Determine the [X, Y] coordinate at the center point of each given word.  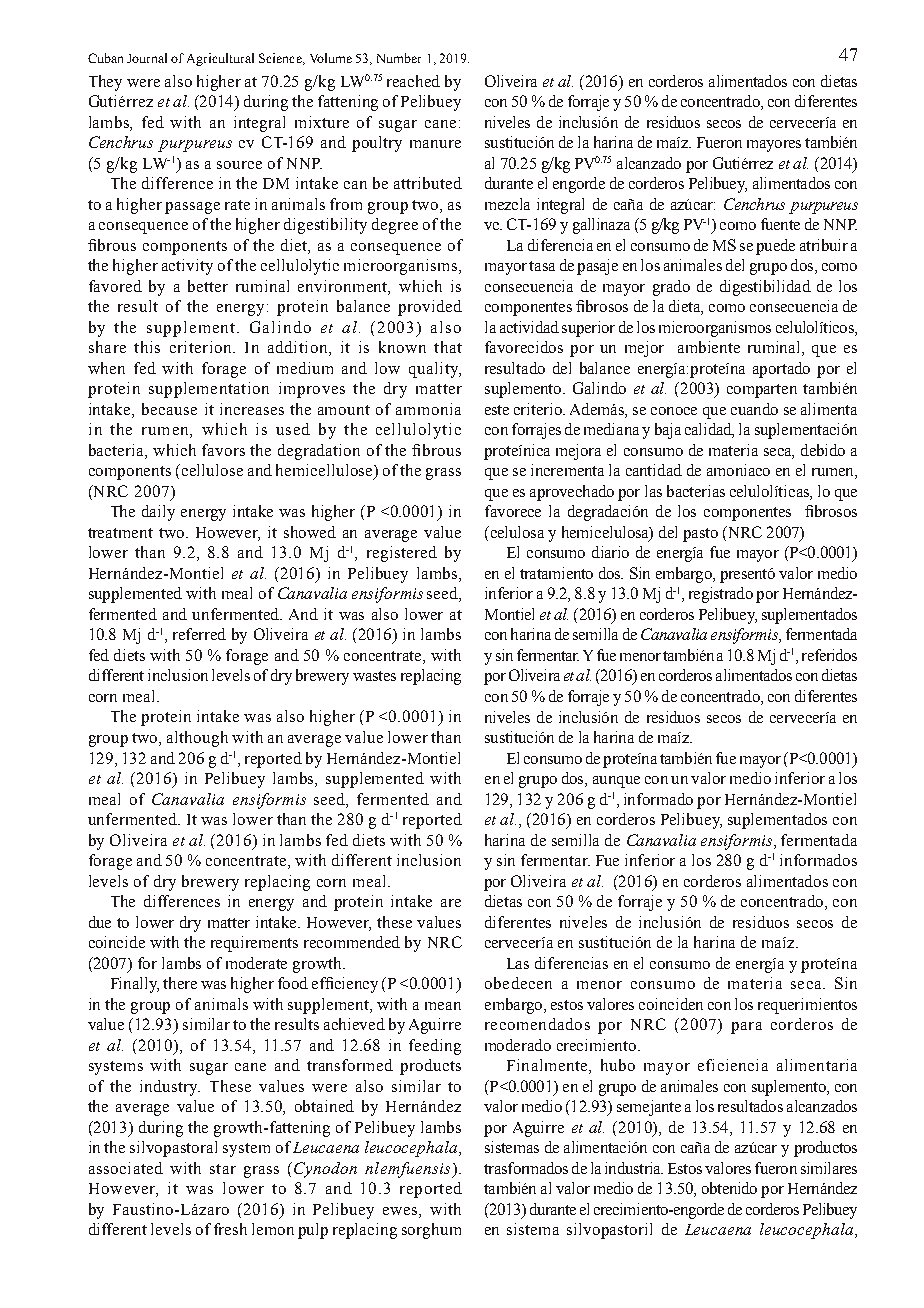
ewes [401, 1211]
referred [199, 634]
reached [413, 81]
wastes [374, 676]
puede [775, 247]
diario [610, 552]
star [223, 1169]
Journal [147, 58]
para [746, 1028]
